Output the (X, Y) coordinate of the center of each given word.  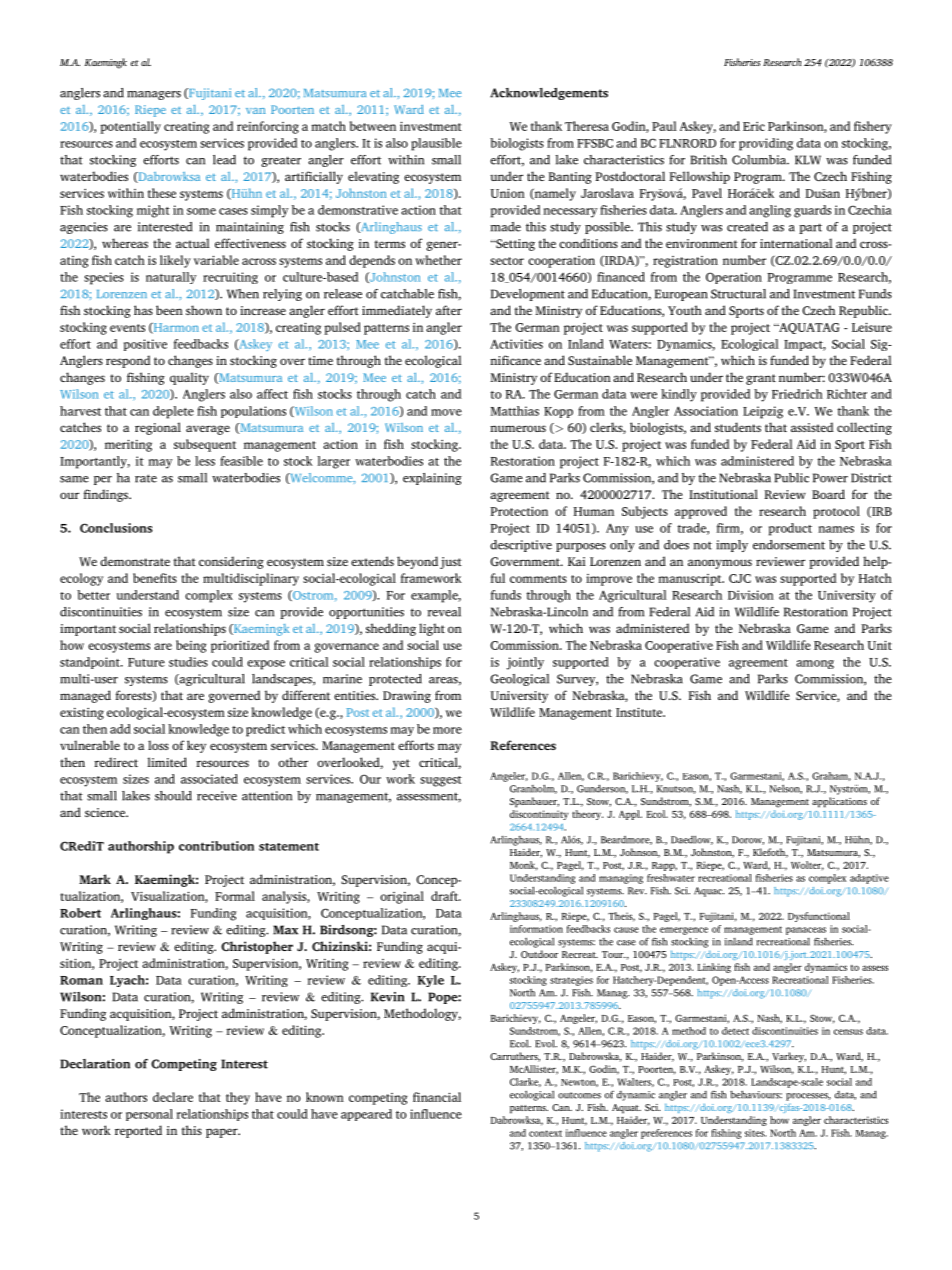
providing (766, 144)
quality (189, 378)
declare (173, 1097)
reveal (444, 612)
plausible (436, 144)
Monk (524, 865)
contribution (216, 846)
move (446, 412)
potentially (130, 127)
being (191, 646)
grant (761, 379)
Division (751, 595)
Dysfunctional (819, 917)
